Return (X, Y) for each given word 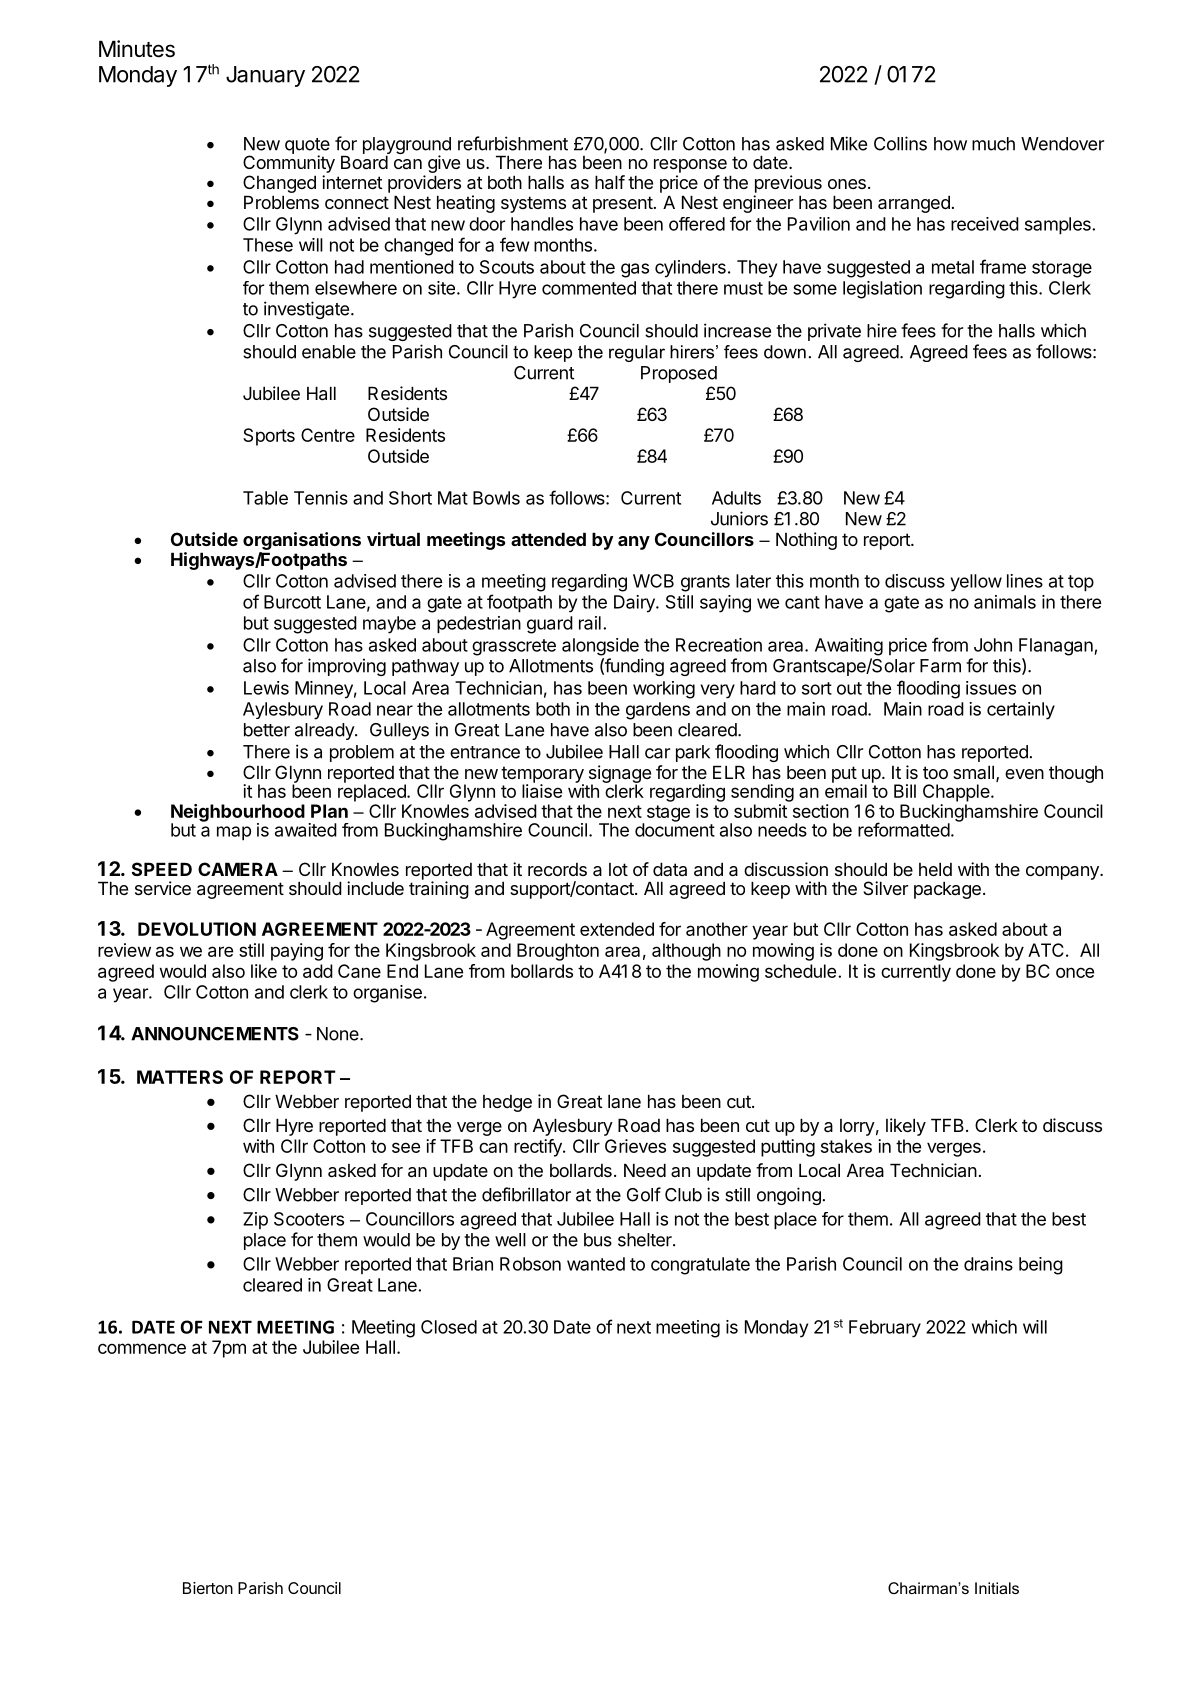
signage (620, 775)
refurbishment (513, 143)
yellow (976, 583)
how (950, 144)
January (265, 76)
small (973, 772)
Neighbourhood (238, 814)
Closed (449, 1327)
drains (988, 1264)
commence (142, 1348)
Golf (644, 1194)
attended (548, 539)
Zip (255, 1220)
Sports (269, 437)
